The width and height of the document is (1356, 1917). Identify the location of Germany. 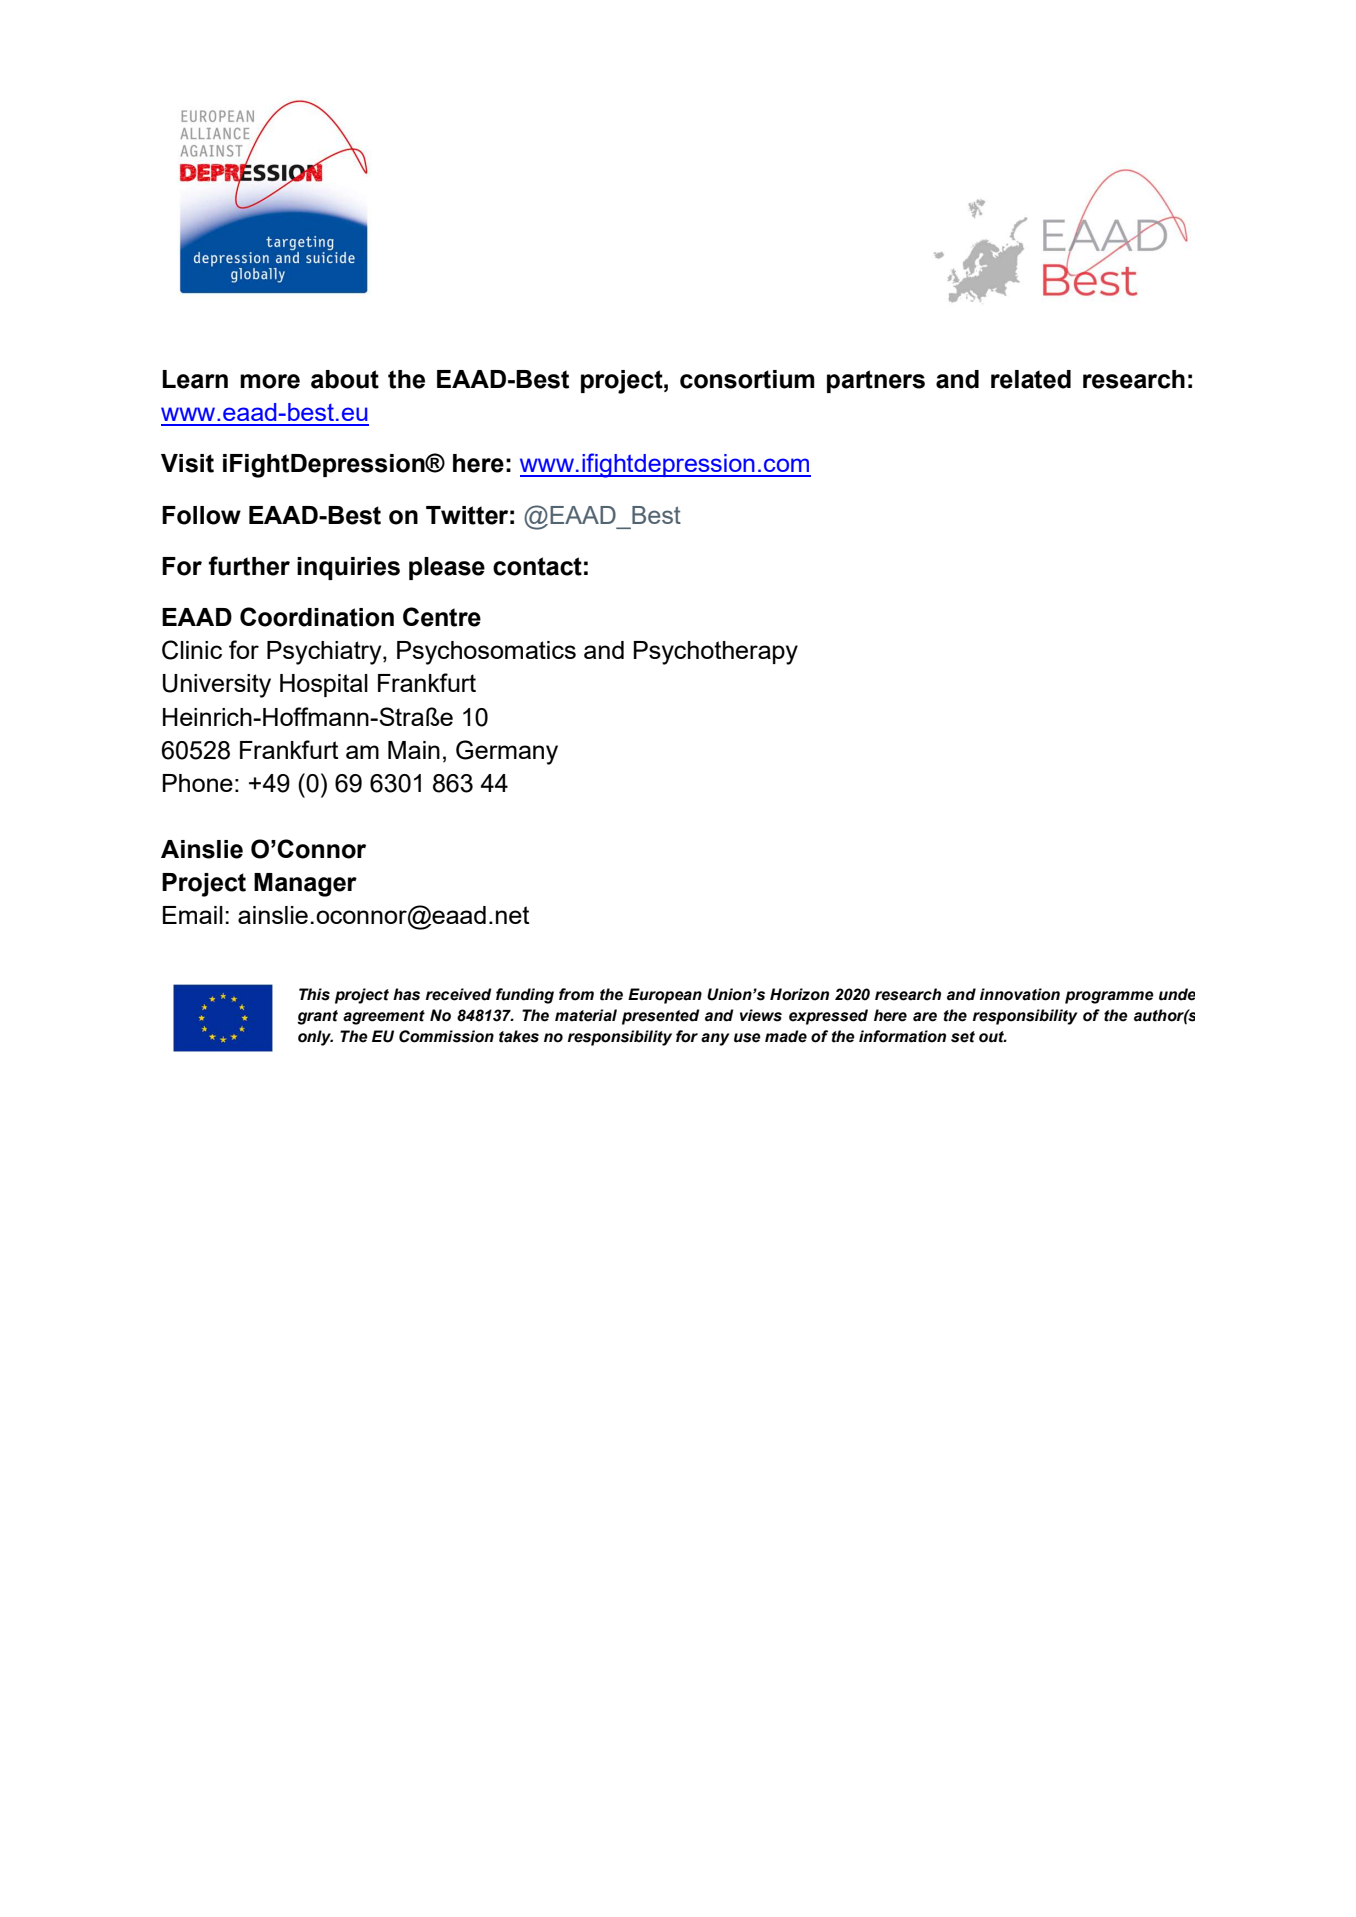
(507, 752).
